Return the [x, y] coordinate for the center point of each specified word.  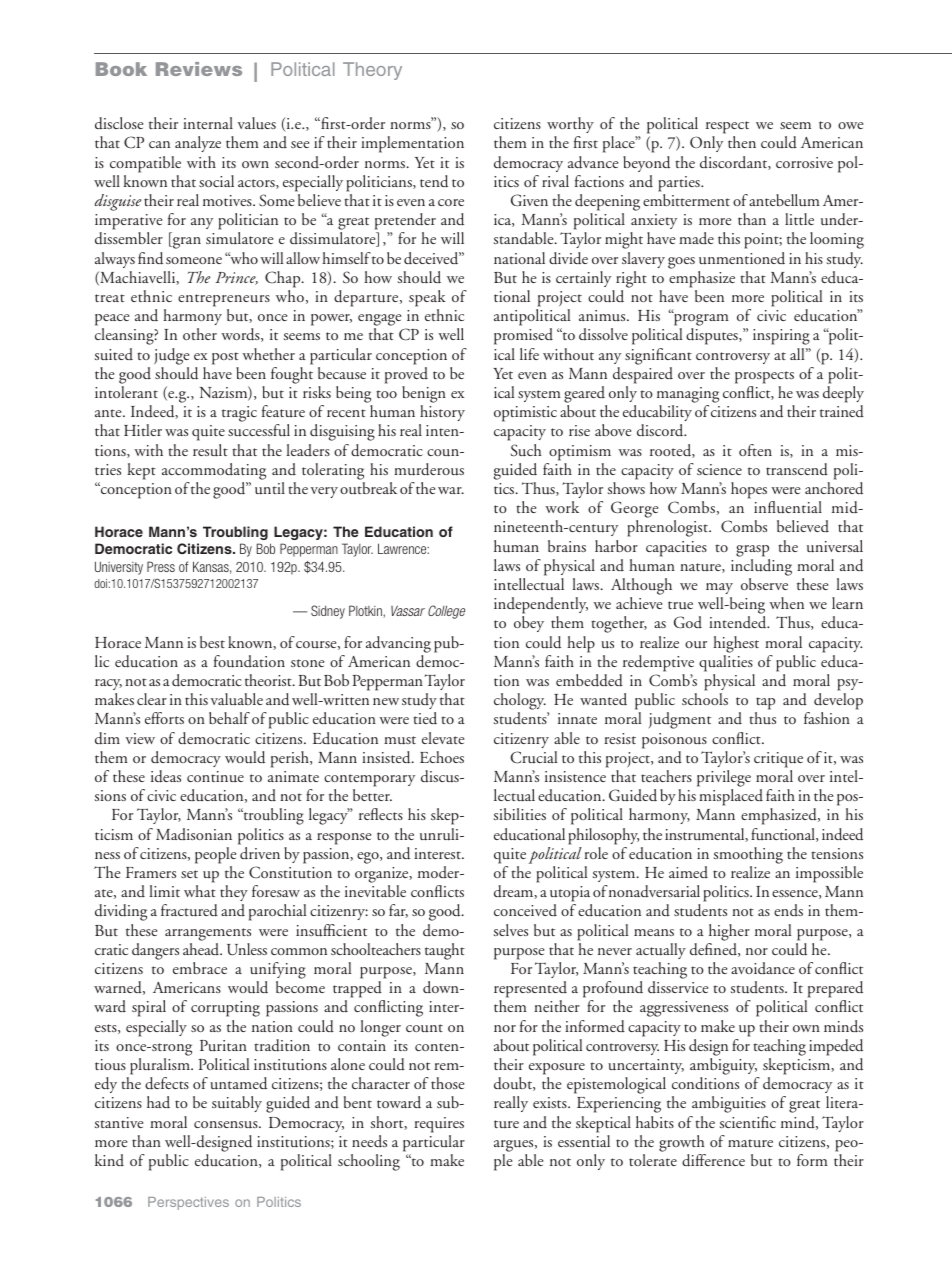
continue [215, 777]
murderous [429, 469]
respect [727, 127]
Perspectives [188, 1203]
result [210, 450]
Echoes [442, 757]
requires [439, 1125]
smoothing [748, 855]
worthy [570, 125]
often [755, 450]
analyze [198, 144]
